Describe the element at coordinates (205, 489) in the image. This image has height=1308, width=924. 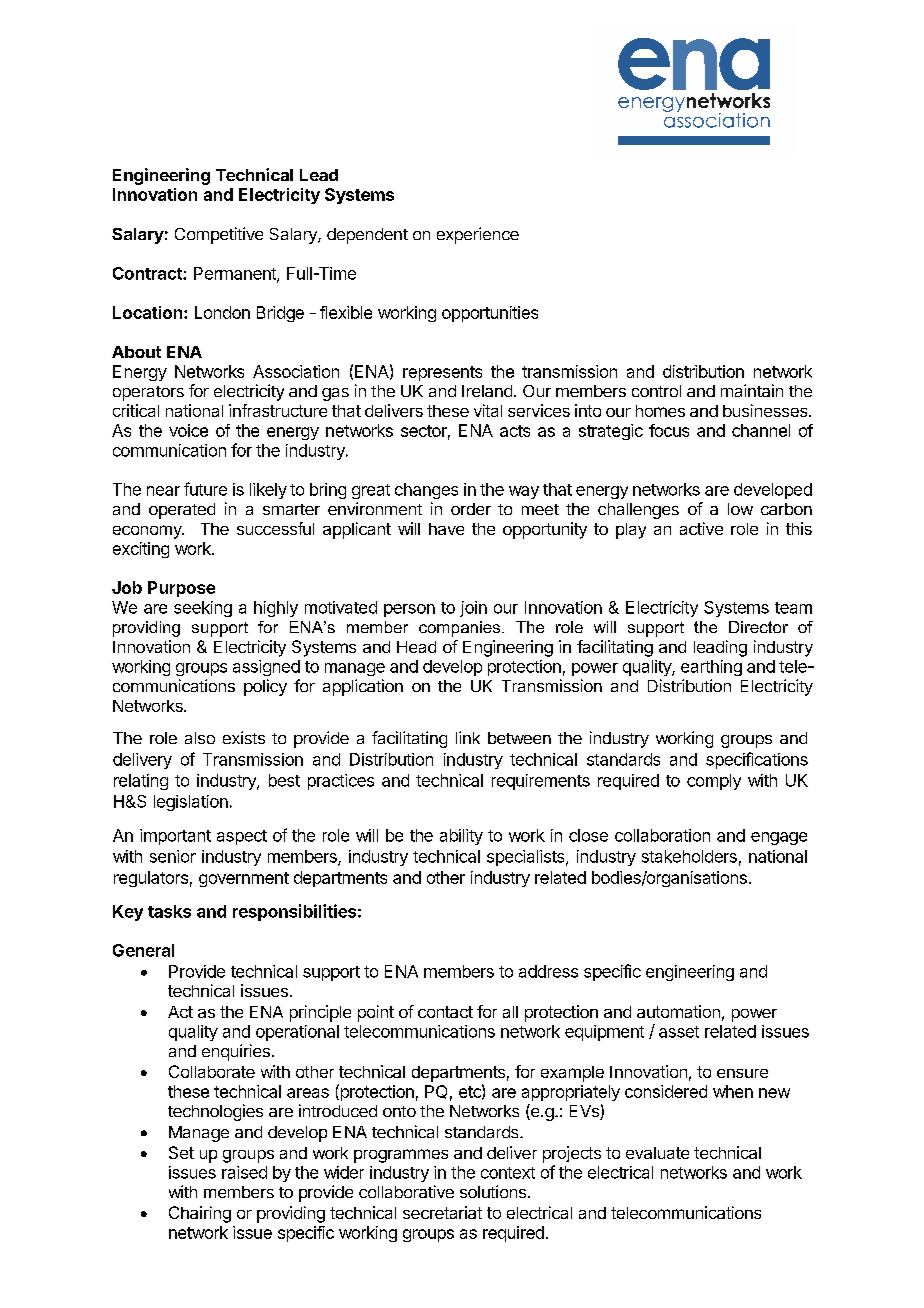
I see `future` at that location.
